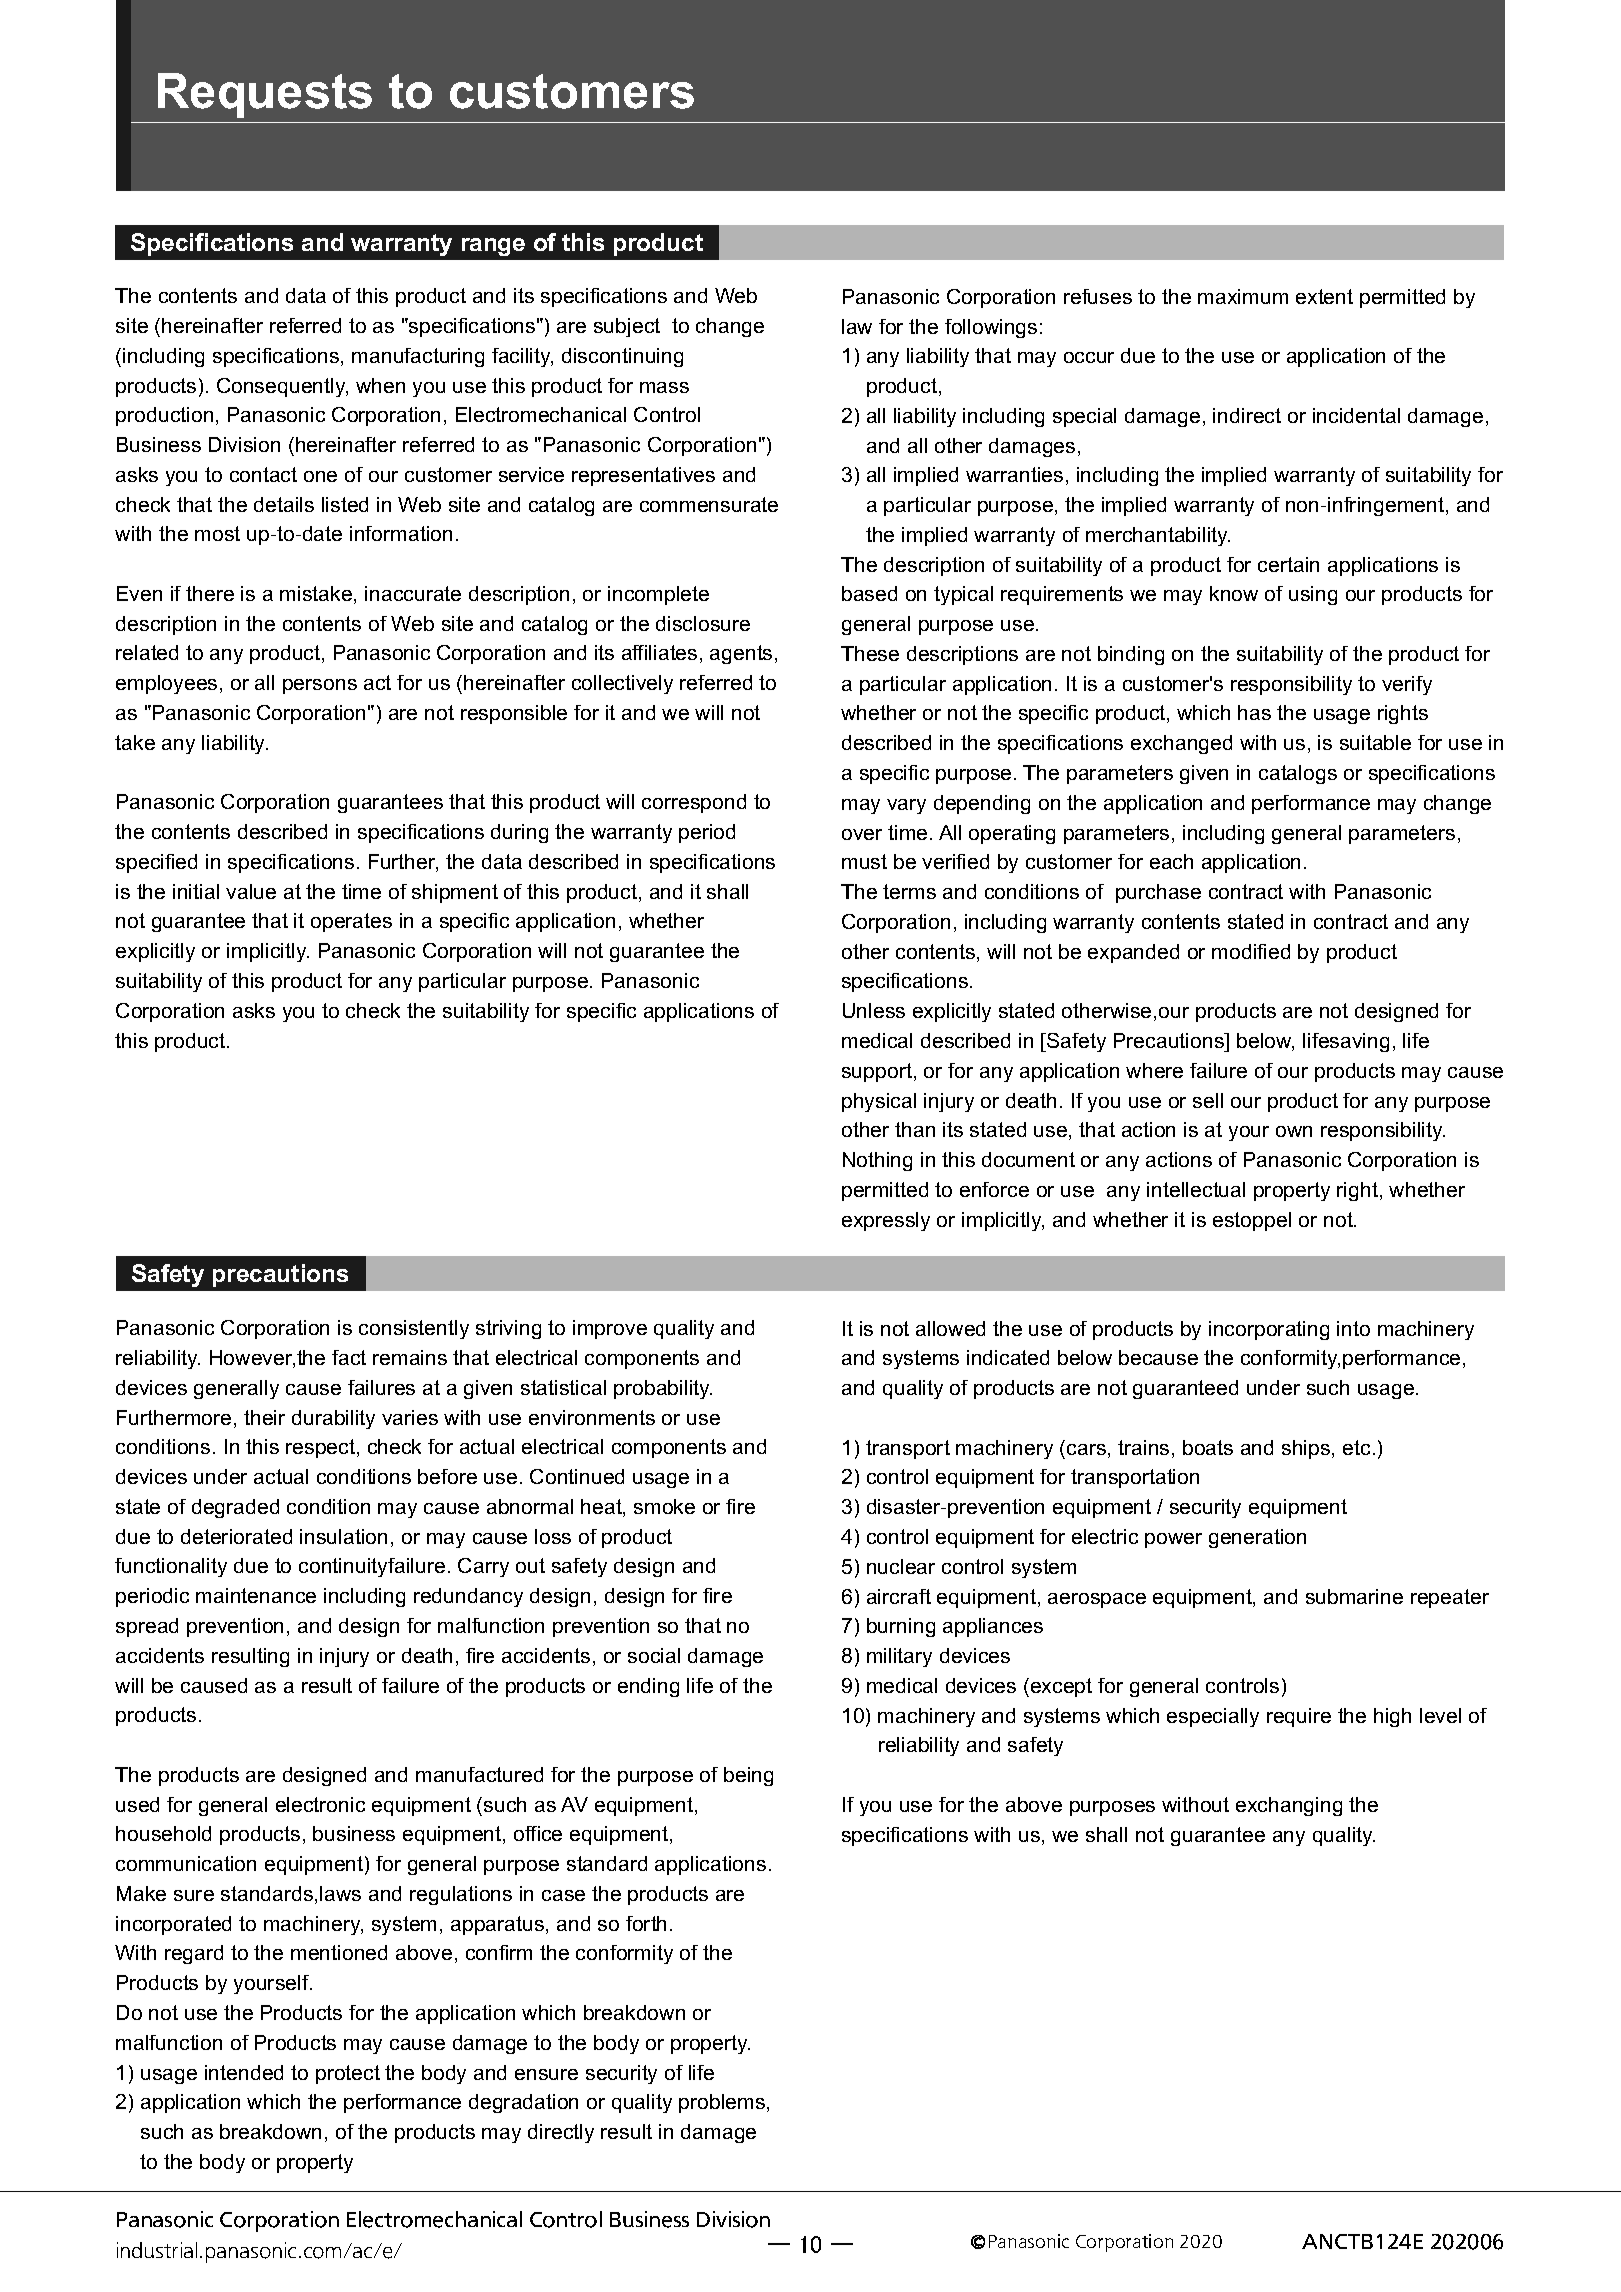 This page has height=2292, width=1621. I want to click on extent, so click(1324, 296).
